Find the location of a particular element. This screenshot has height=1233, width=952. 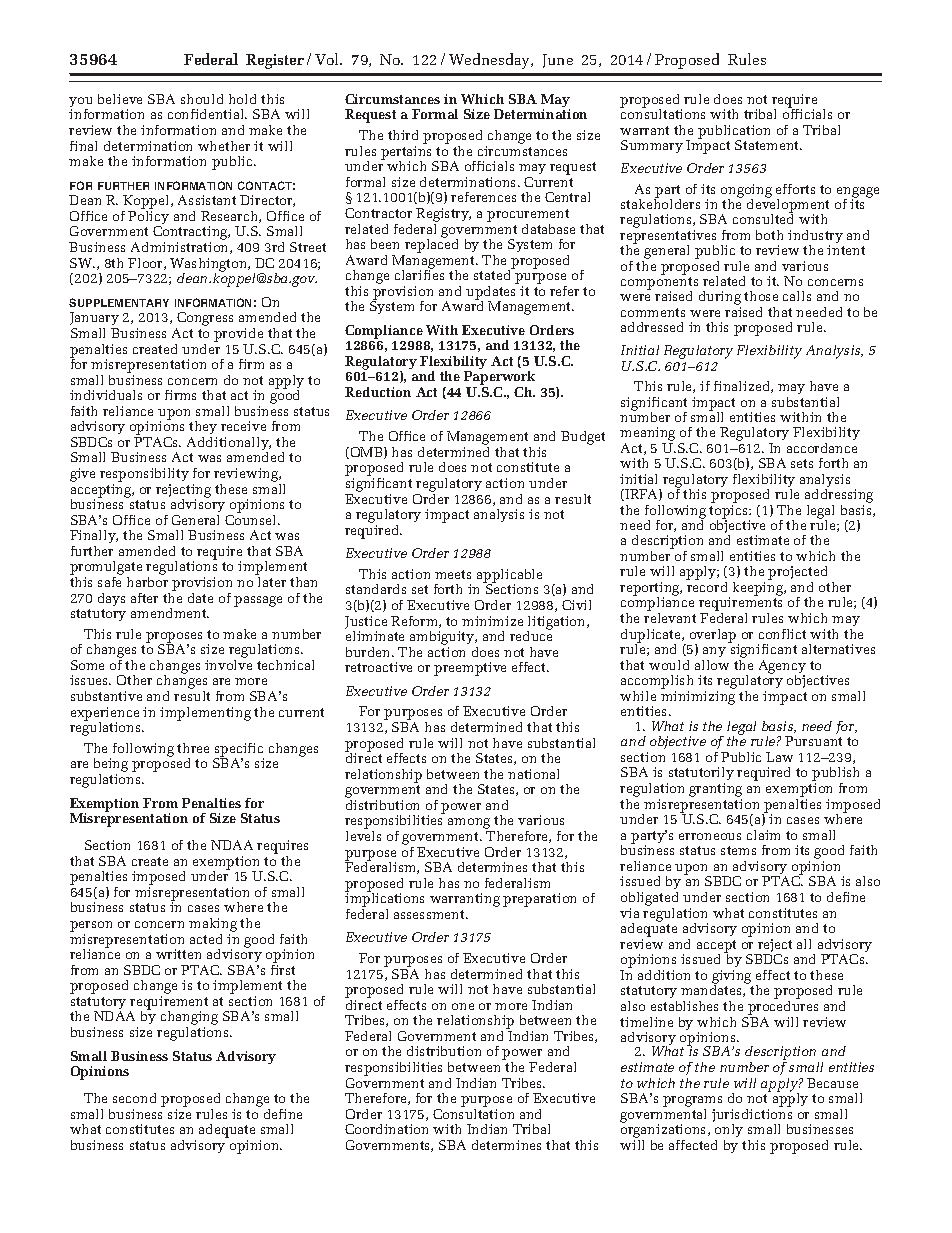

stems is located at coordinates (738, 850).
